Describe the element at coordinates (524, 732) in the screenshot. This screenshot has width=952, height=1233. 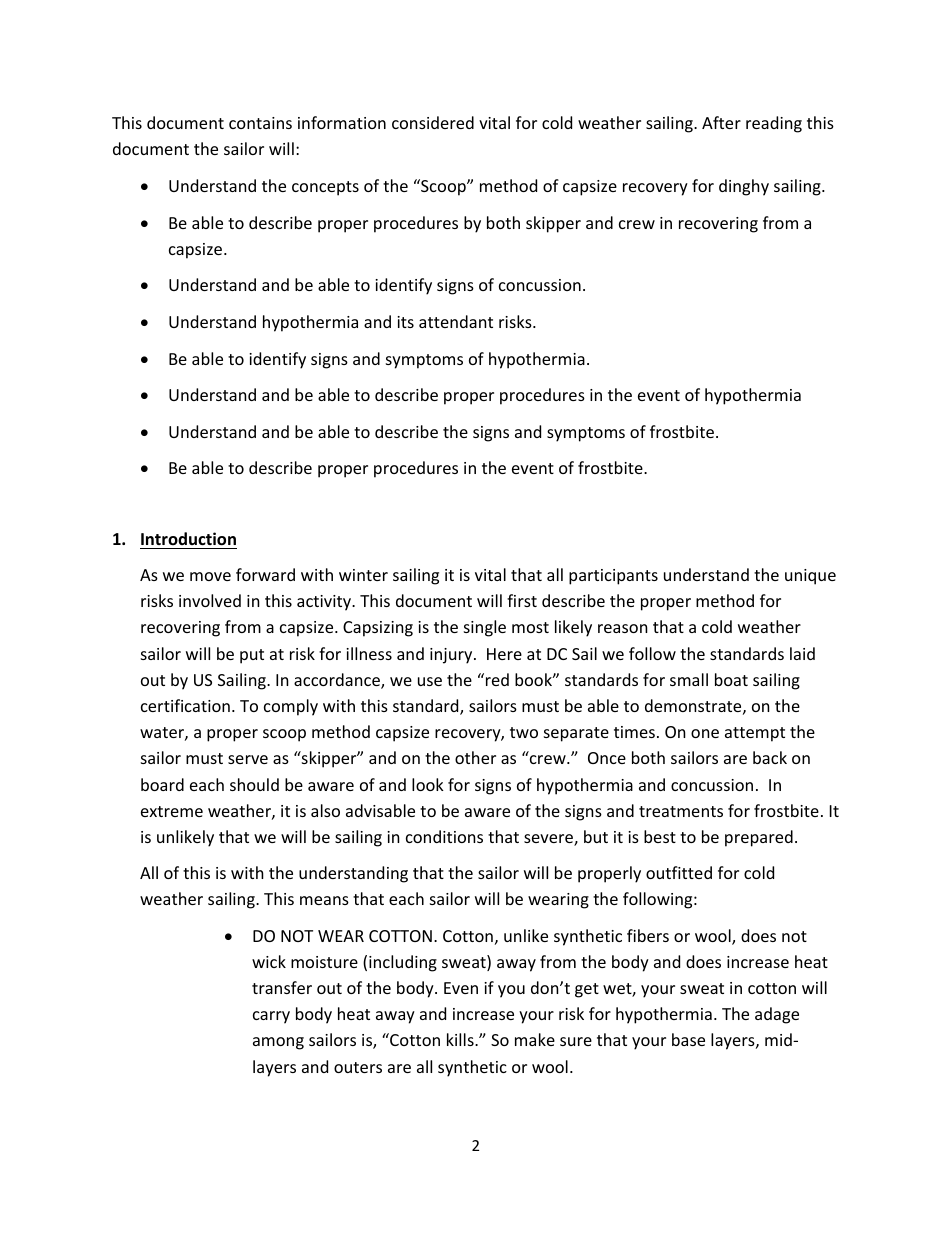
I see `two` at that location.
